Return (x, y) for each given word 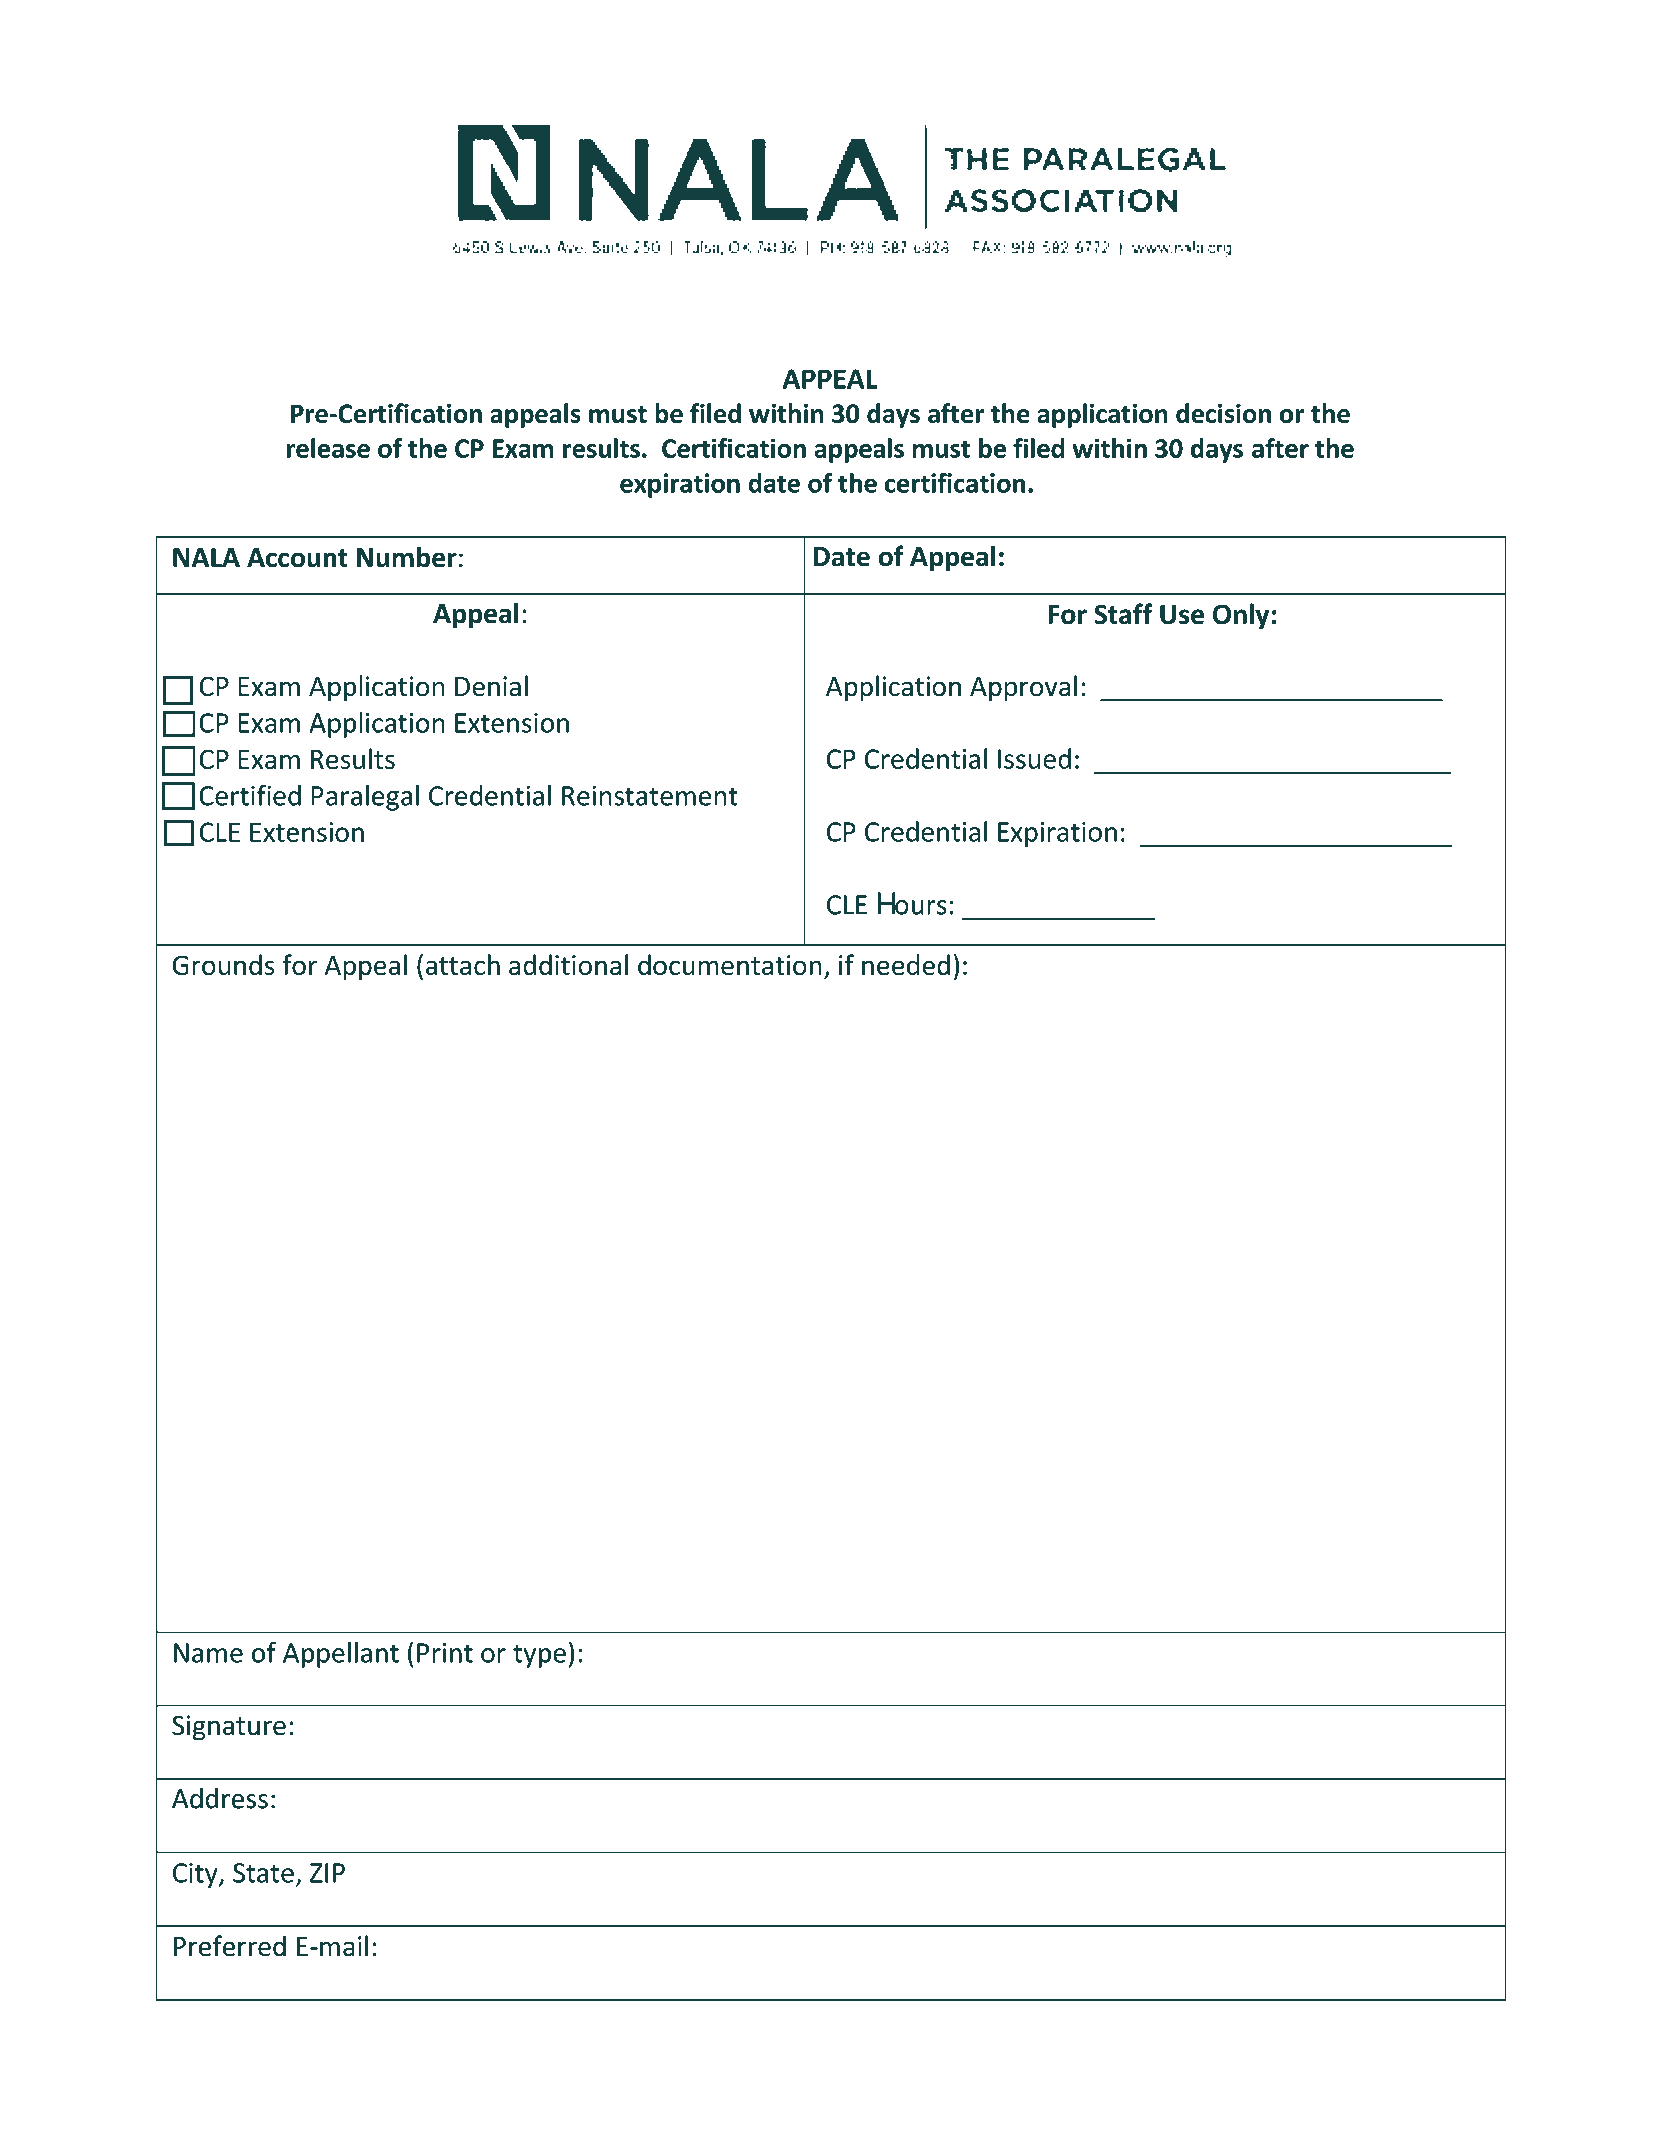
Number (407, 557)
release (328, 448)
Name (208, 1653)
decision (1223, 413)
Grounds (223, 965)
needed (906, 965)
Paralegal (365, 798)
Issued (1034, 758)
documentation (730, 965)
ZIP (327, 1873)
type (539, 1656)
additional (568, 964)
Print (445, 1653)
